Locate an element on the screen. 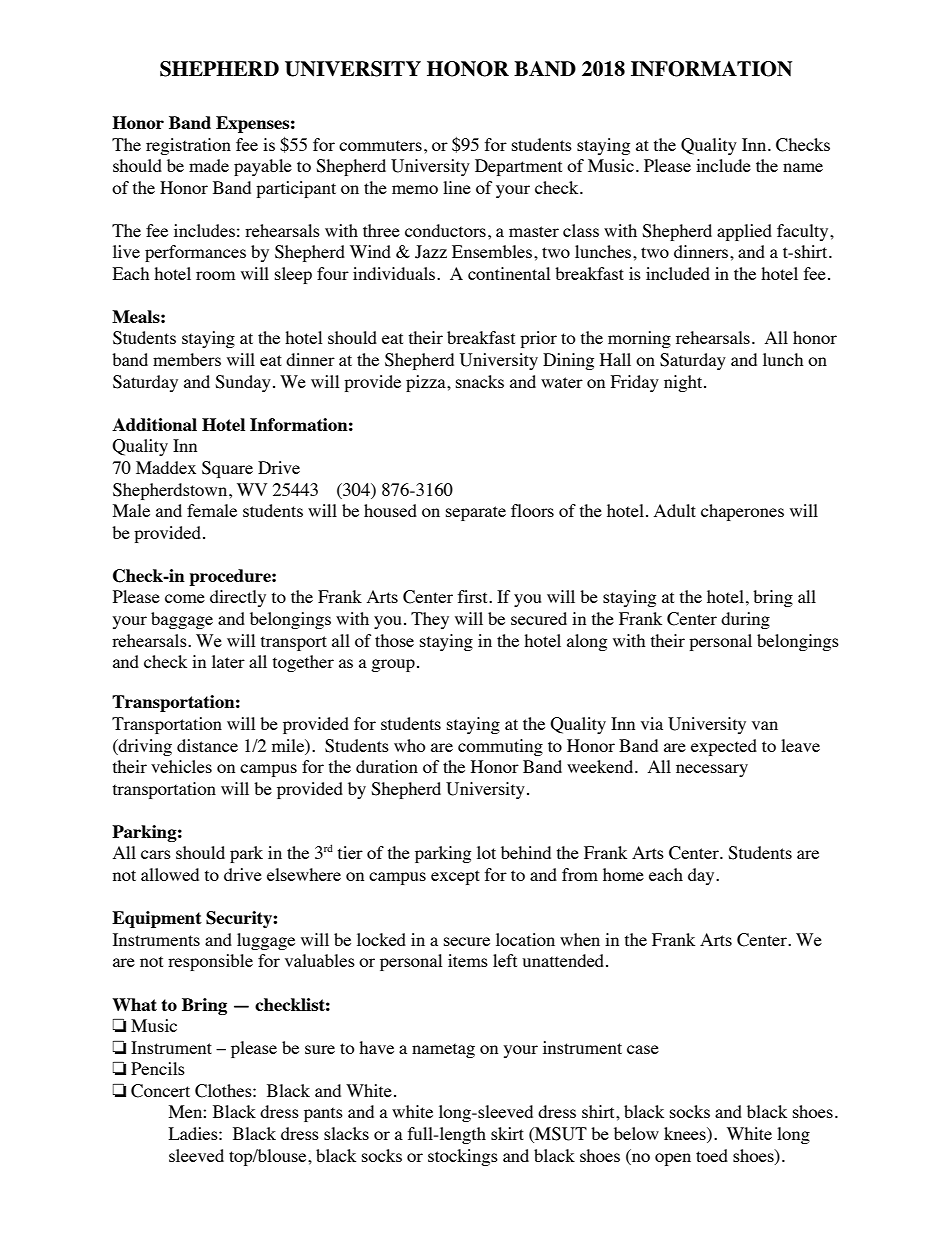  stockings is located at coordinates (463, 1157).
